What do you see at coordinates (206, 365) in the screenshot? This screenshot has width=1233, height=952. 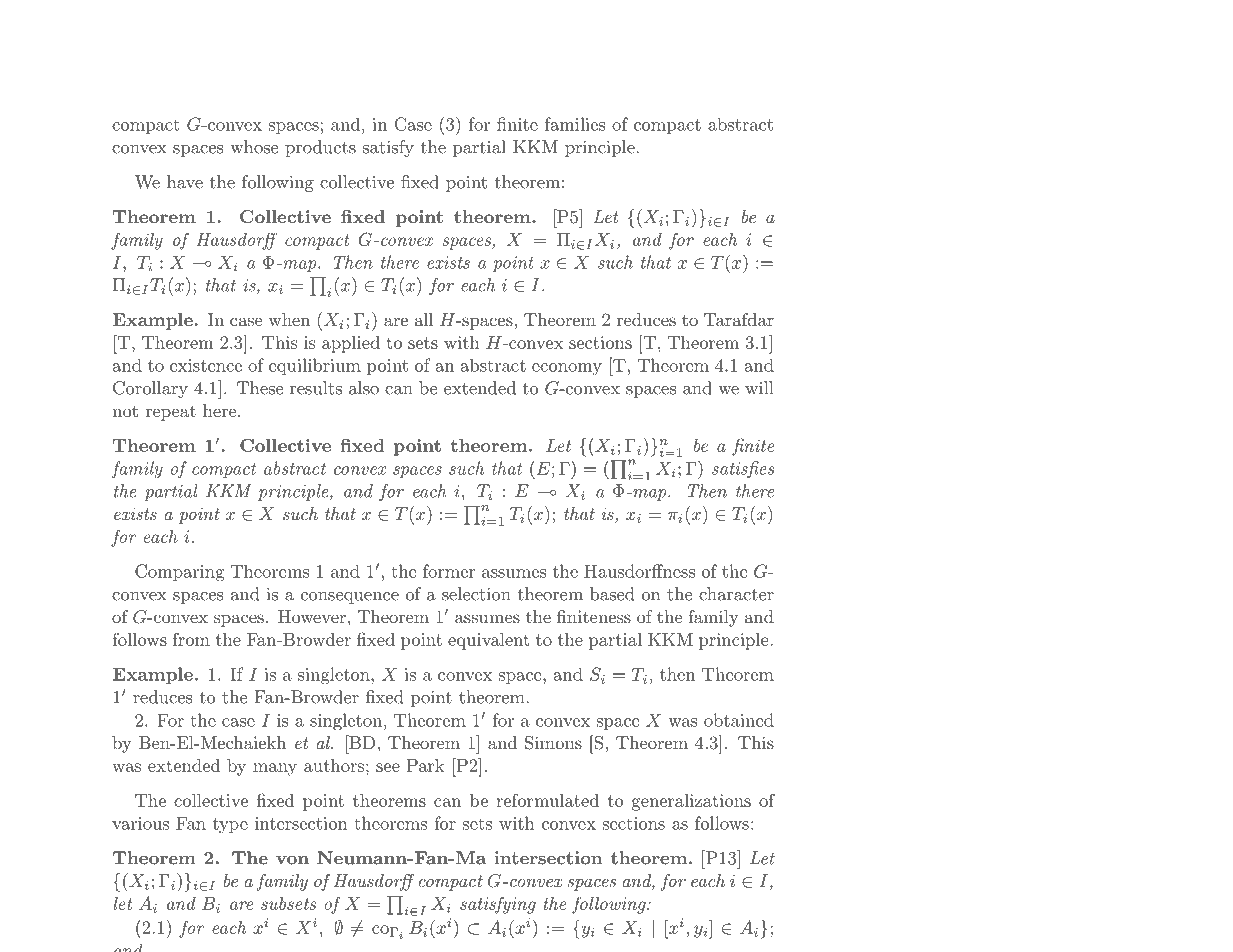 I see `existence` at bounding box center [206, 365].
